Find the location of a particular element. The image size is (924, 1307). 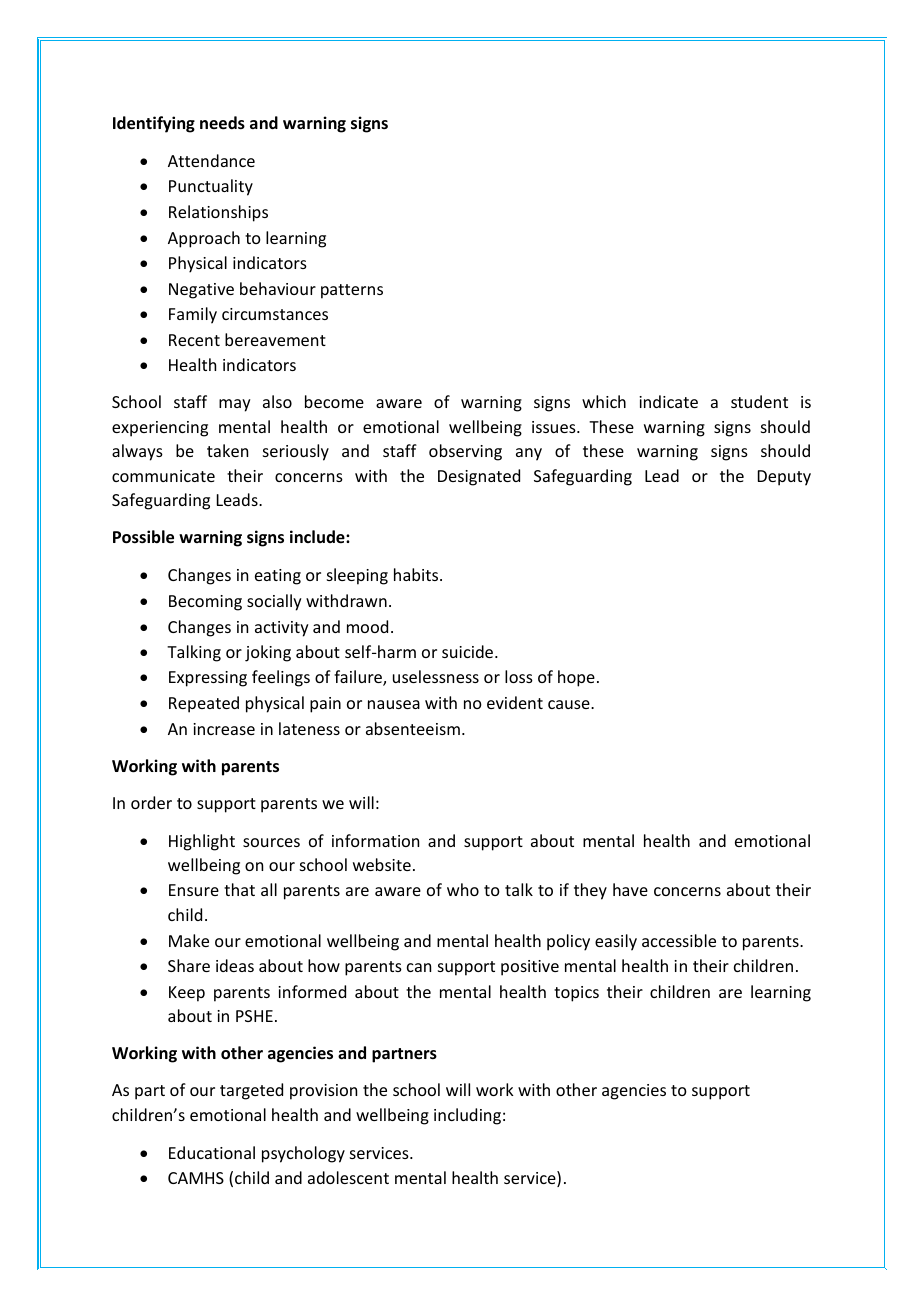

indicate is located at coordinates (668, 401).
